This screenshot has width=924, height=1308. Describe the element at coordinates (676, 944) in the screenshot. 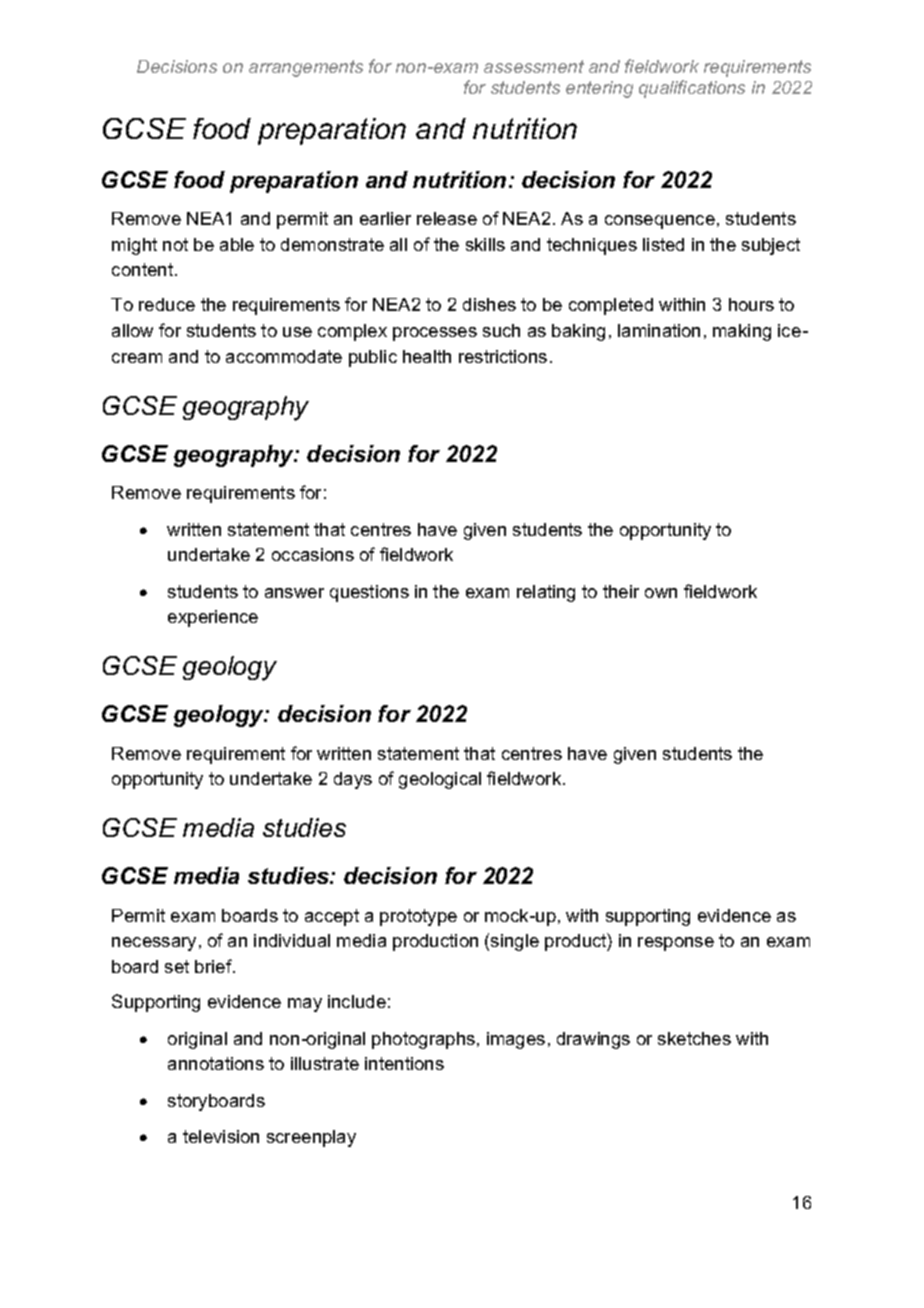

I see `response` at that location.
